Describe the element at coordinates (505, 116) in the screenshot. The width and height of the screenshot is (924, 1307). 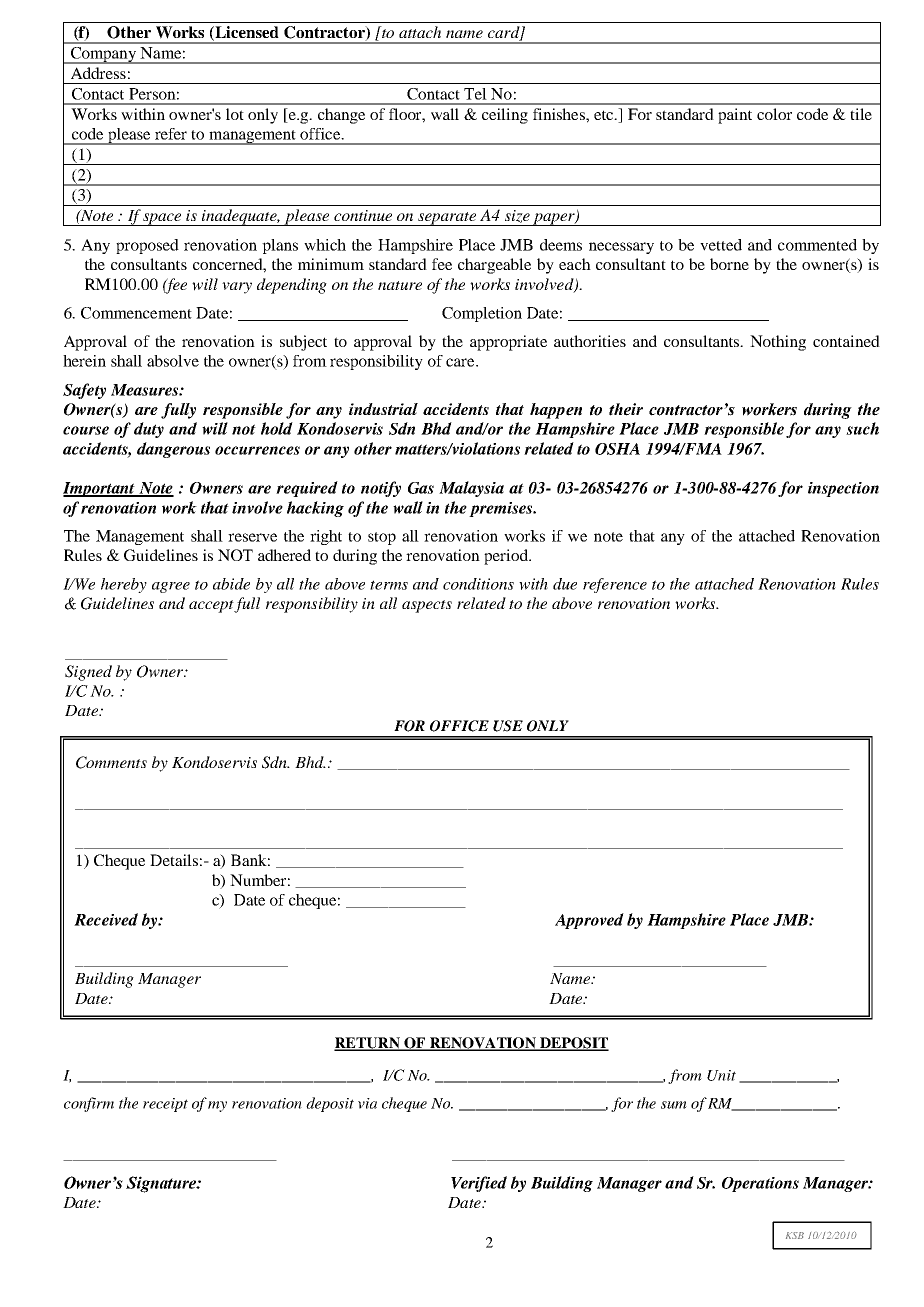
I see `ceiling` at that location.
